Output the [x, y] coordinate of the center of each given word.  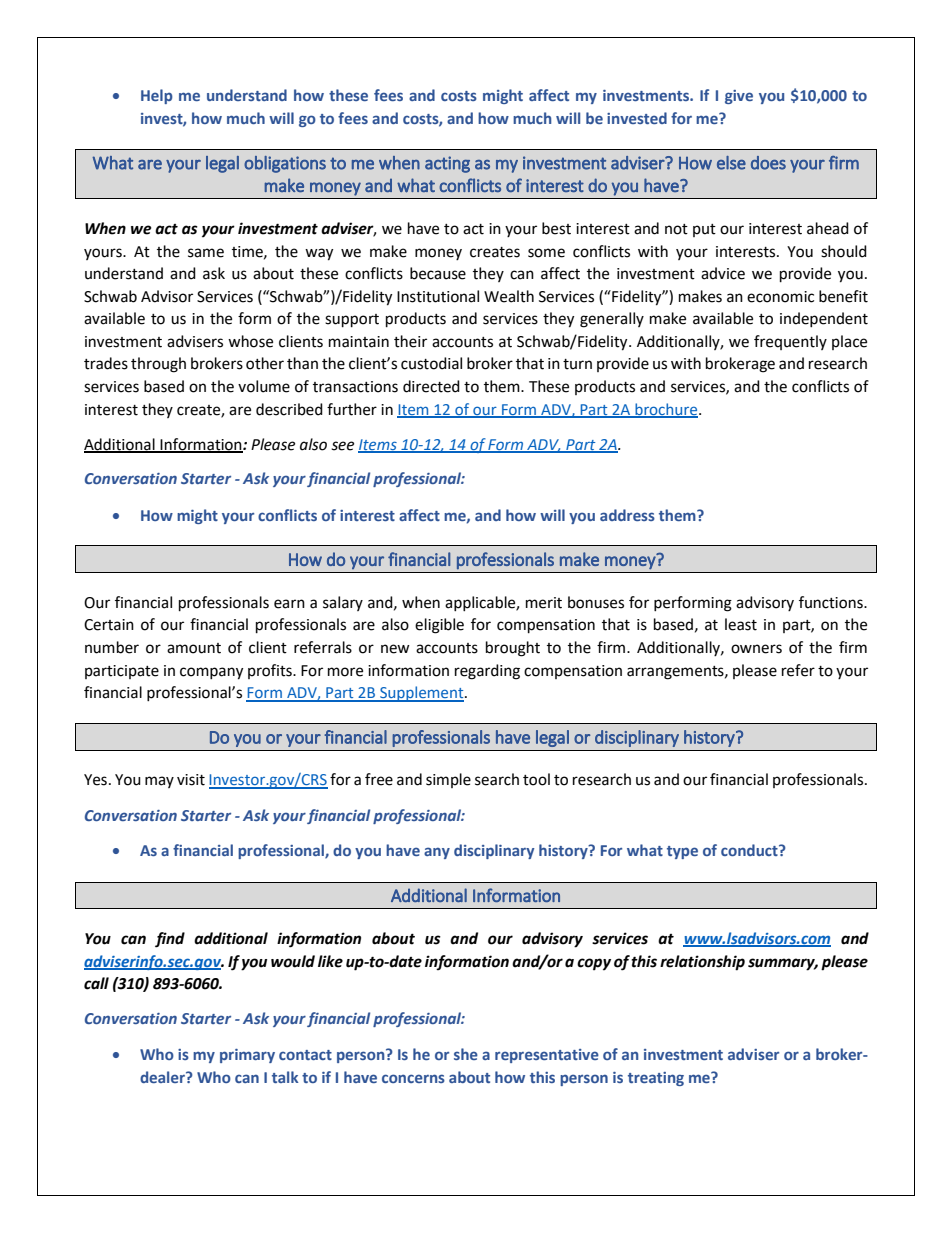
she [466, 1054]
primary [247, 1056]
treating [656, 1079]
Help [157, 96]
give [739, 97]
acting [447, 164]
